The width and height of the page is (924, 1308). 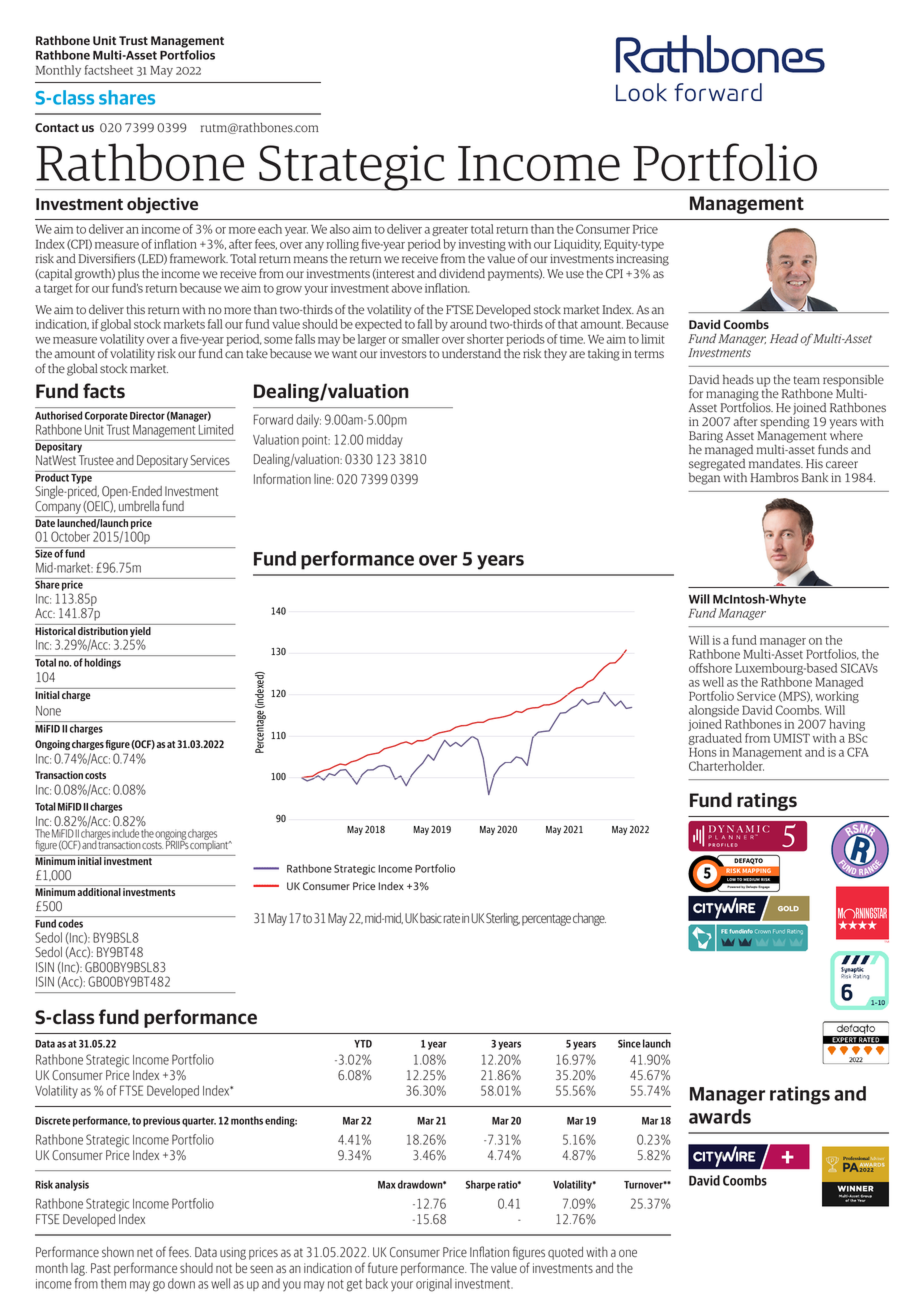 What do you see at coordinates (720, 1116) in the page?
I see `awards` at bounding box center [720, 1116].
